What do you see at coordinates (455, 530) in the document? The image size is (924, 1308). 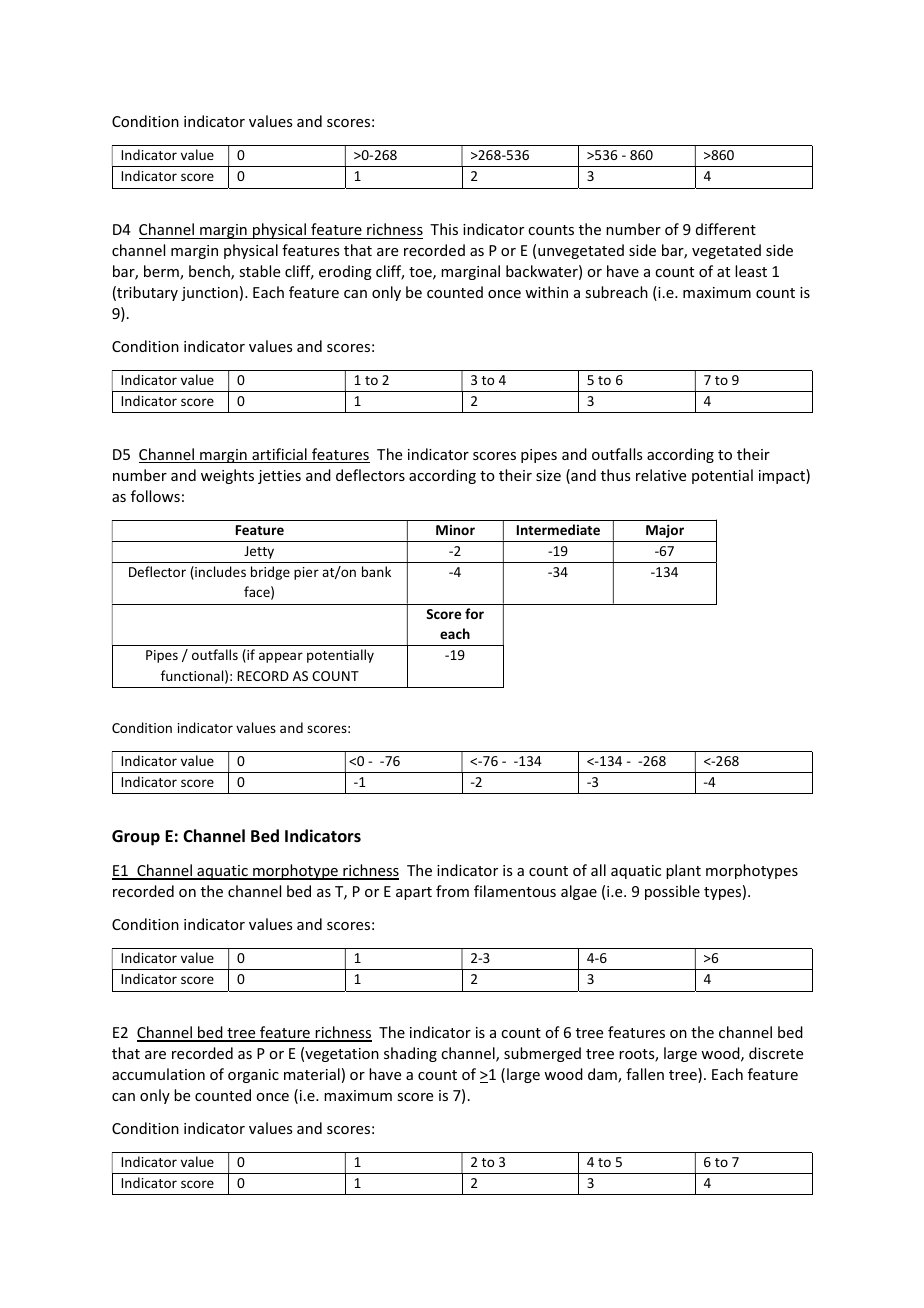 I see `Minor` at bounding box center [455, 530].
